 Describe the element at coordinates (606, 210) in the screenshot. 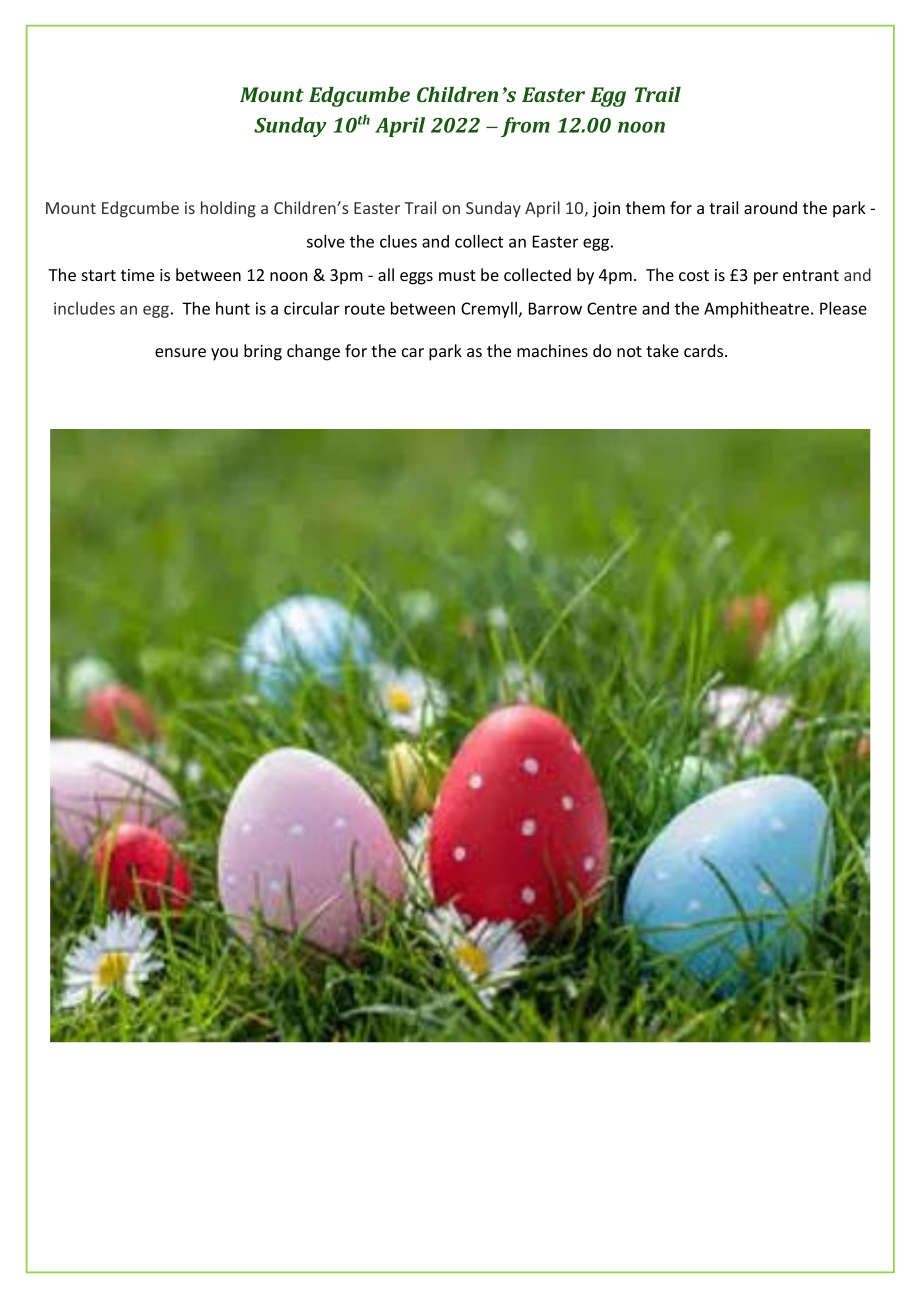

I see `join` at that location.
